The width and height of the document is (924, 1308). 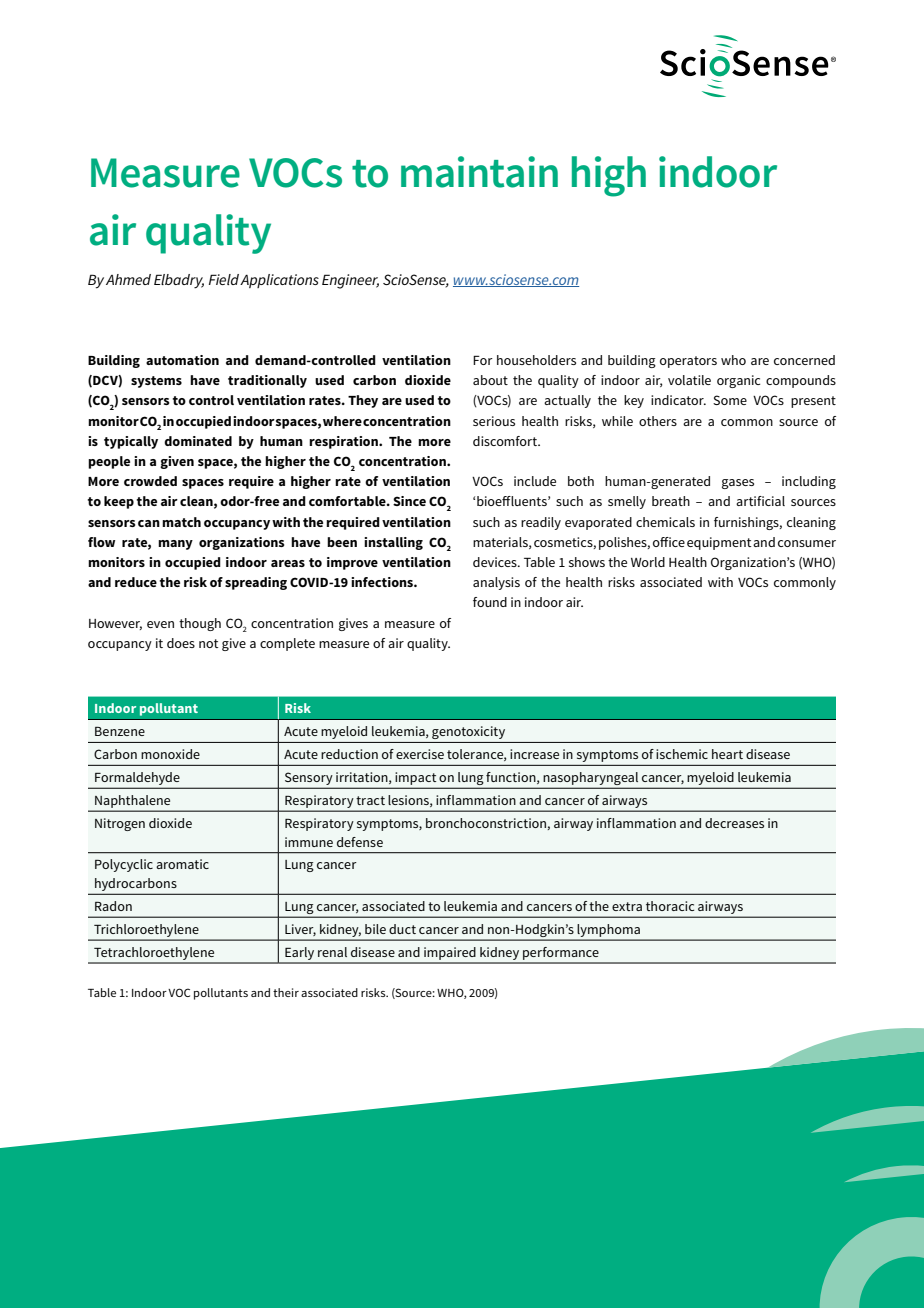 What do you see at coordinates (727, 754) in the document?
I see `heart` at bounding box center [727, 754].
